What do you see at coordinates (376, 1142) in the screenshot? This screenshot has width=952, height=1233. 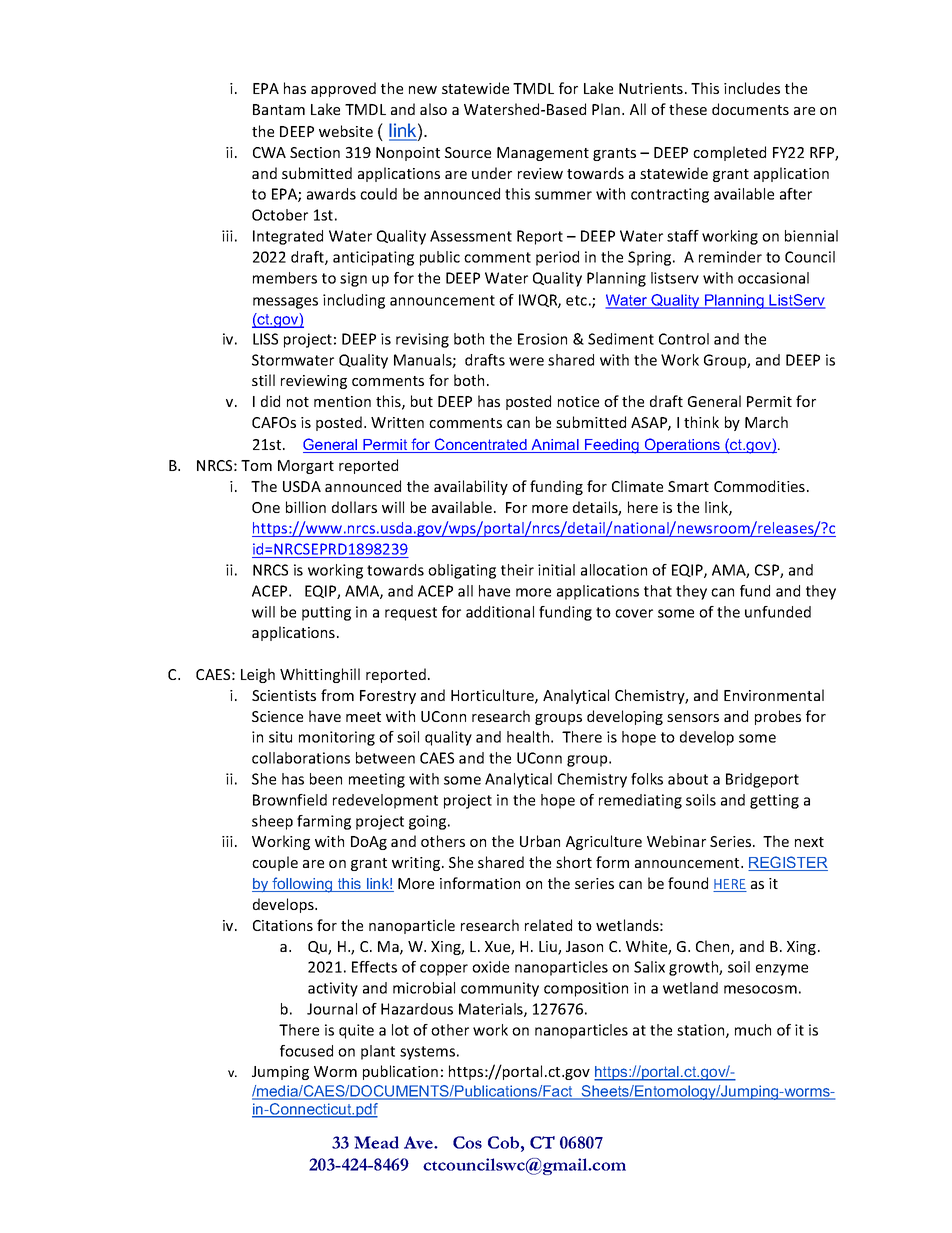 I see `Mead` at bounding box center [376, 1142].
